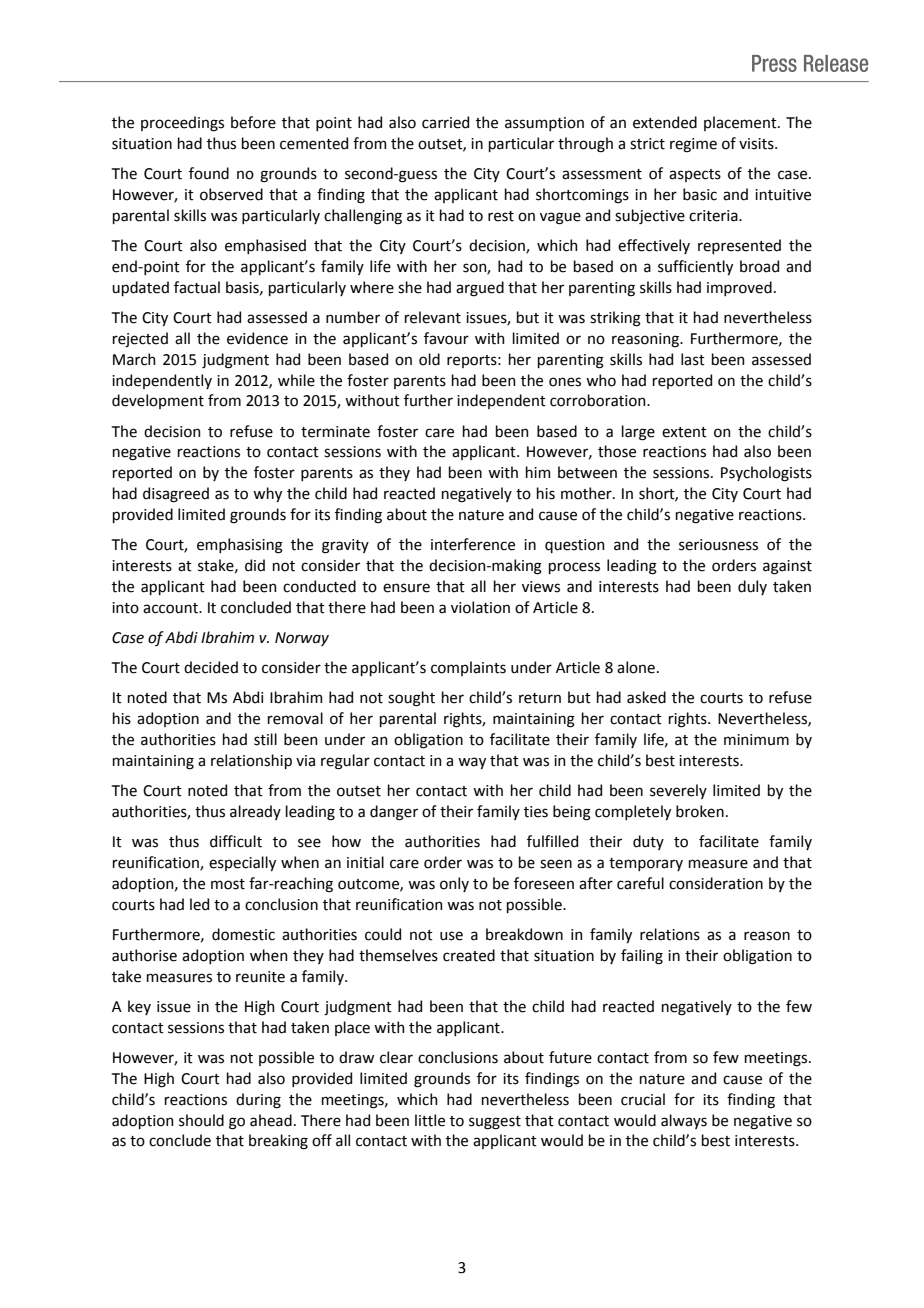 This image has width=924, height=1308. What do you see at coordinates (693, 145) in the image?
I see `regime` at bounding box center [693, 145].
